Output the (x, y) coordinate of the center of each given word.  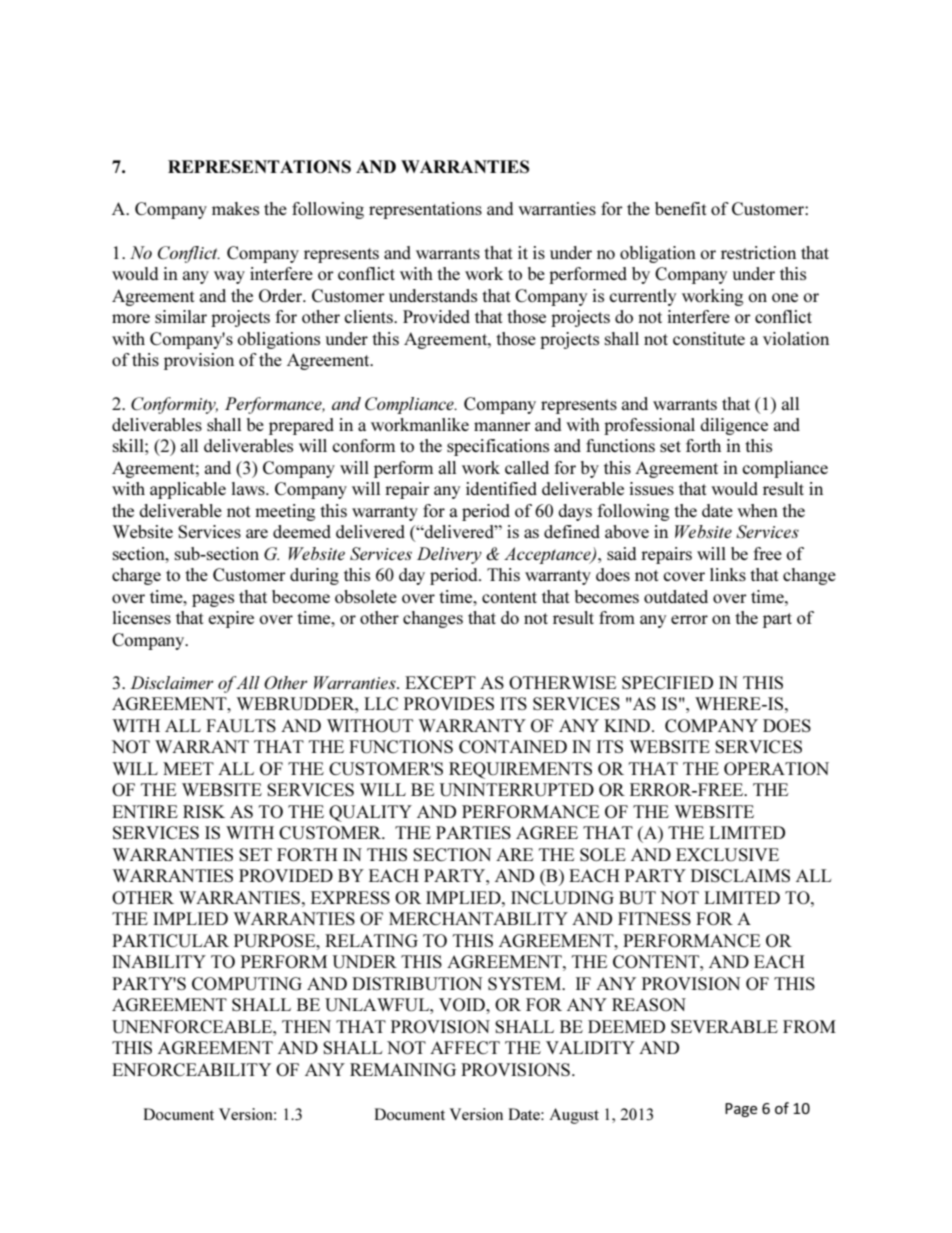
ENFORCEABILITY (191, 1069)
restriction (758, 252)
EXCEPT (440, 682)
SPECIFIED (667, 682)
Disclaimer (171, 682)
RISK (204, 811)
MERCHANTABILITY (478, 918)
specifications (498, 447)
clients (369, 316)
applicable (188, 490)
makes (235, 208)
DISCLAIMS (740, 875)
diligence (734, 426)
